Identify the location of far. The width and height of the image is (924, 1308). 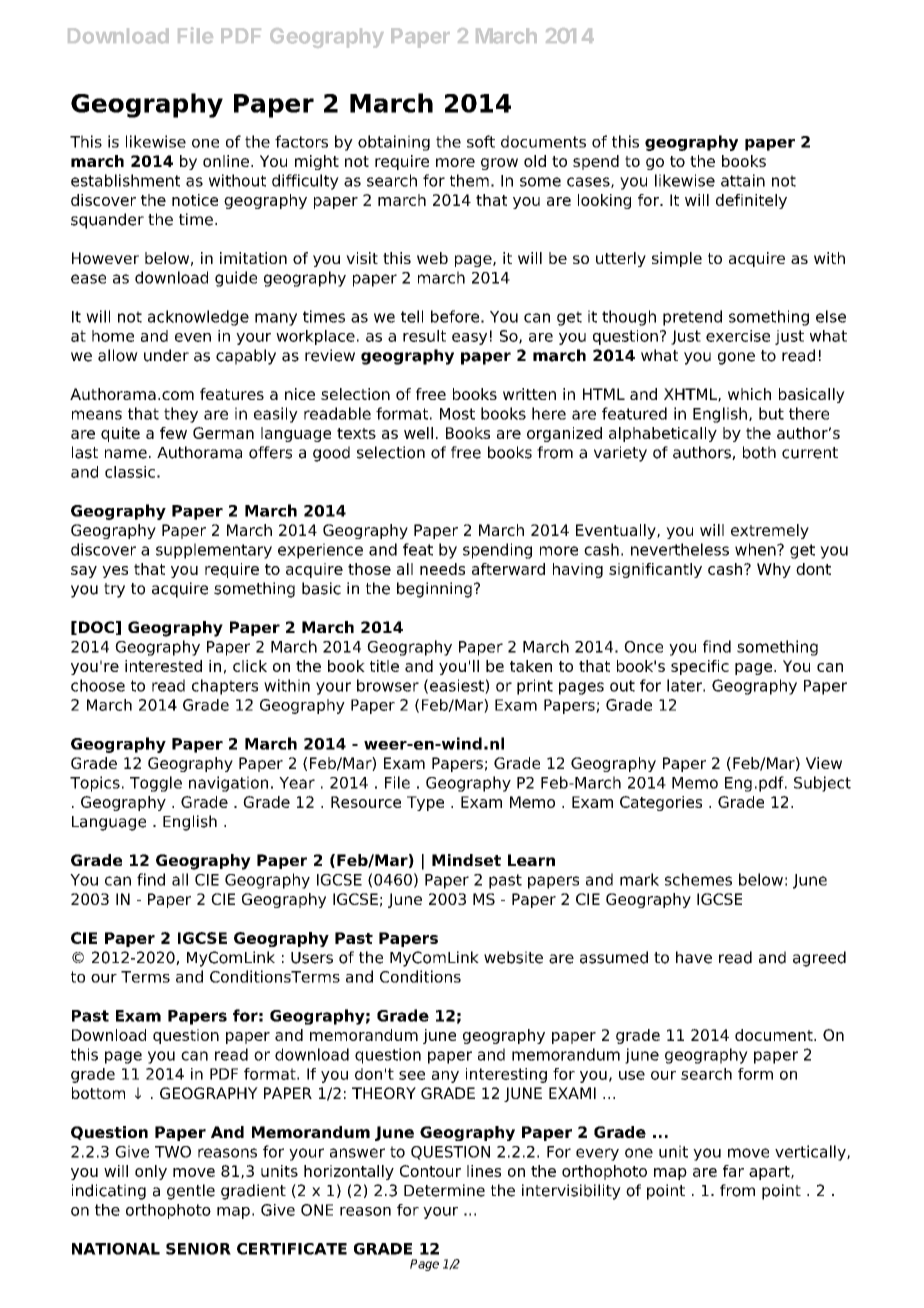
(733, 1171).
